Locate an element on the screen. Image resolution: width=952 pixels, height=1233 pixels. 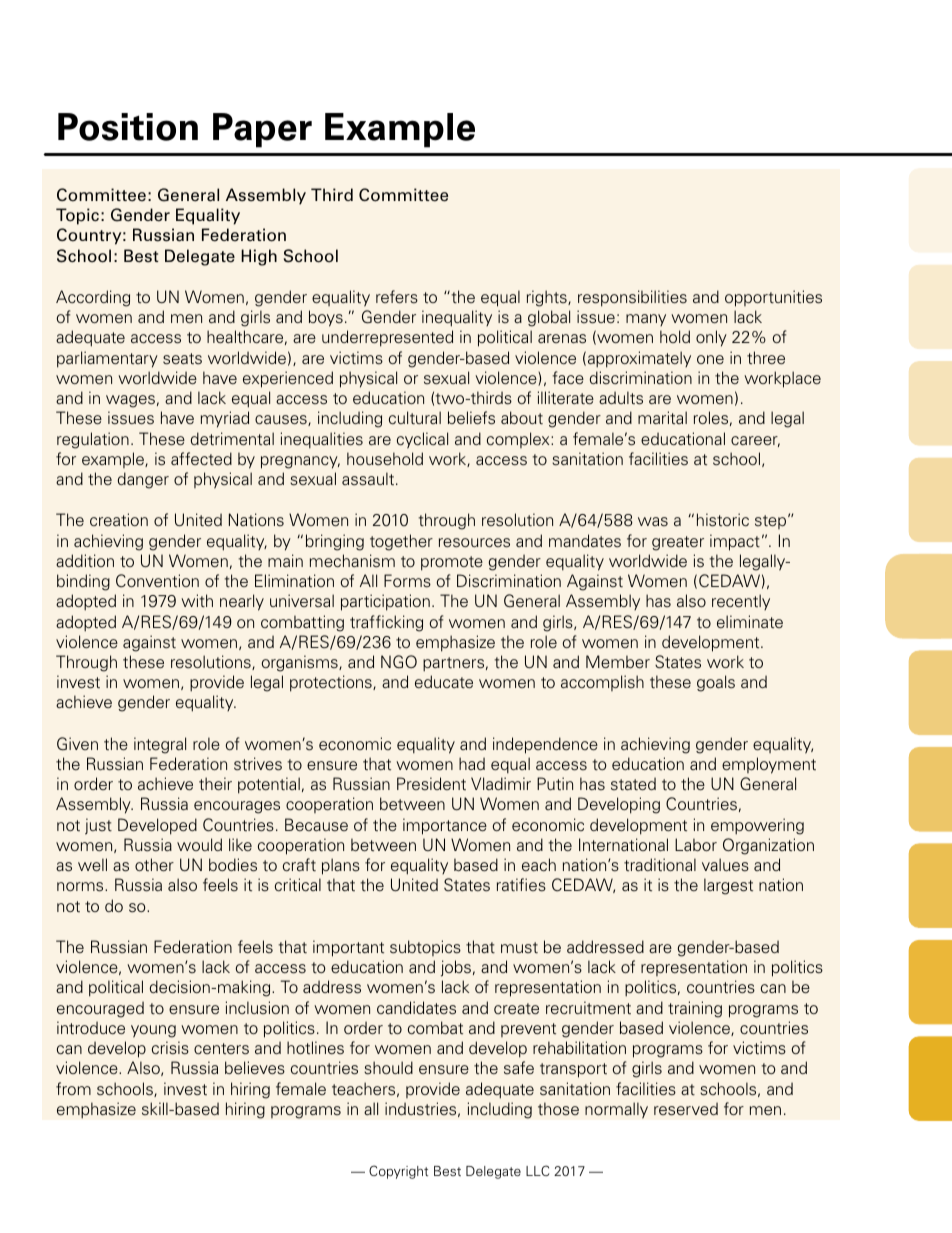
responsibilities is located at coordinates (632, 298).
